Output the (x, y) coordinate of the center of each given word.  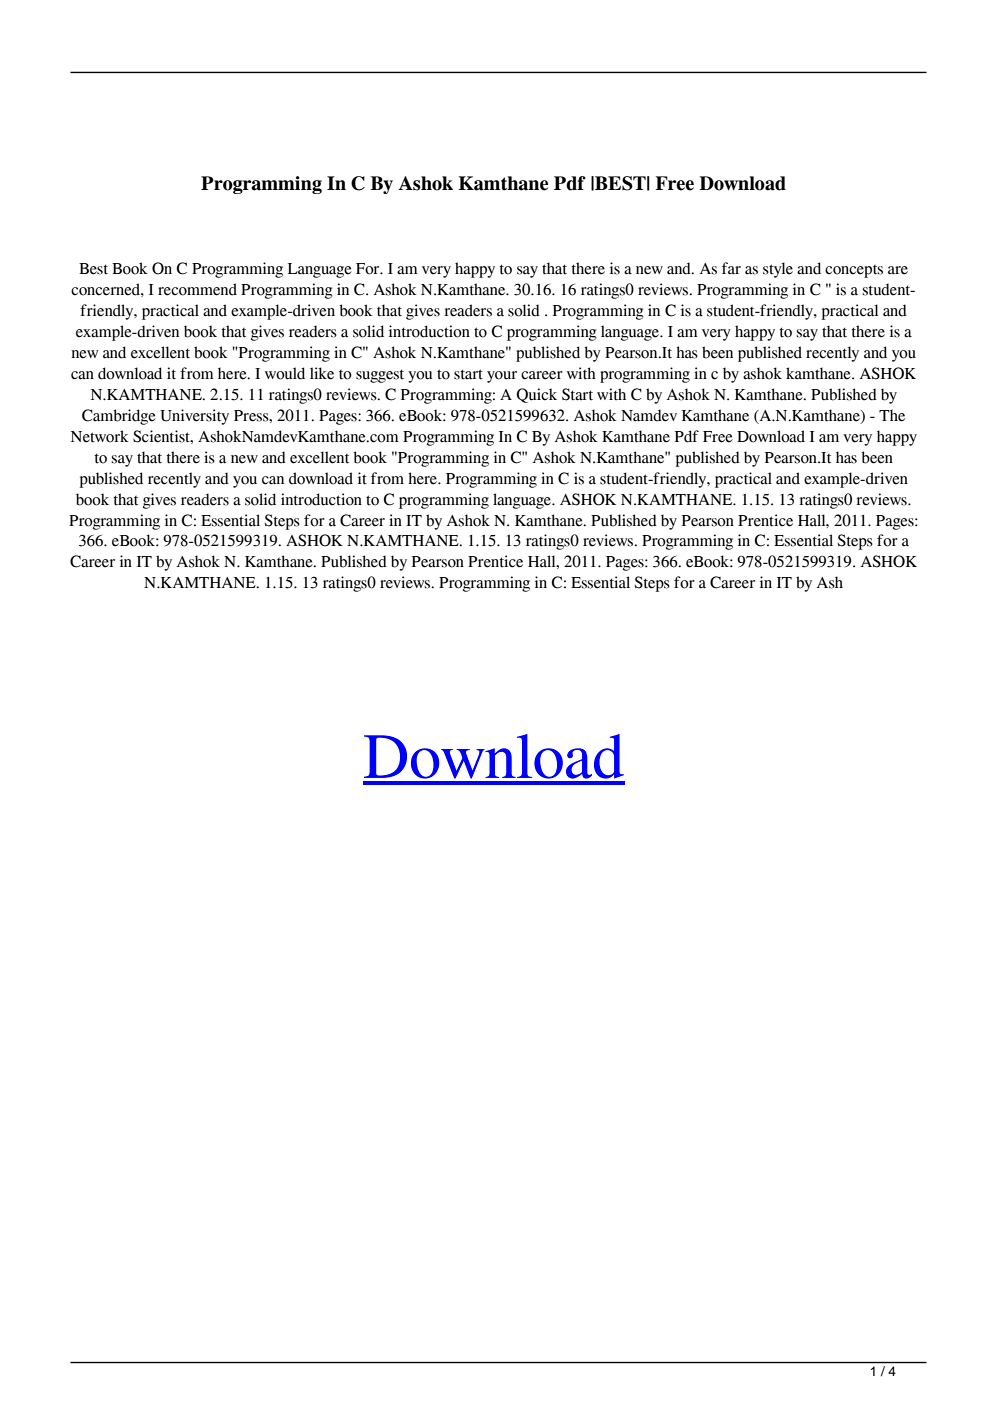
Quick (536, 395)
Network (100, 436)
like (322, 373)
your (502, 377)
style (778, 270)
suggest (380, 376)
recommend (197, 289)
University (194, 417)
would (285, 373)
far (731, 268)
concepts (854, 271)
